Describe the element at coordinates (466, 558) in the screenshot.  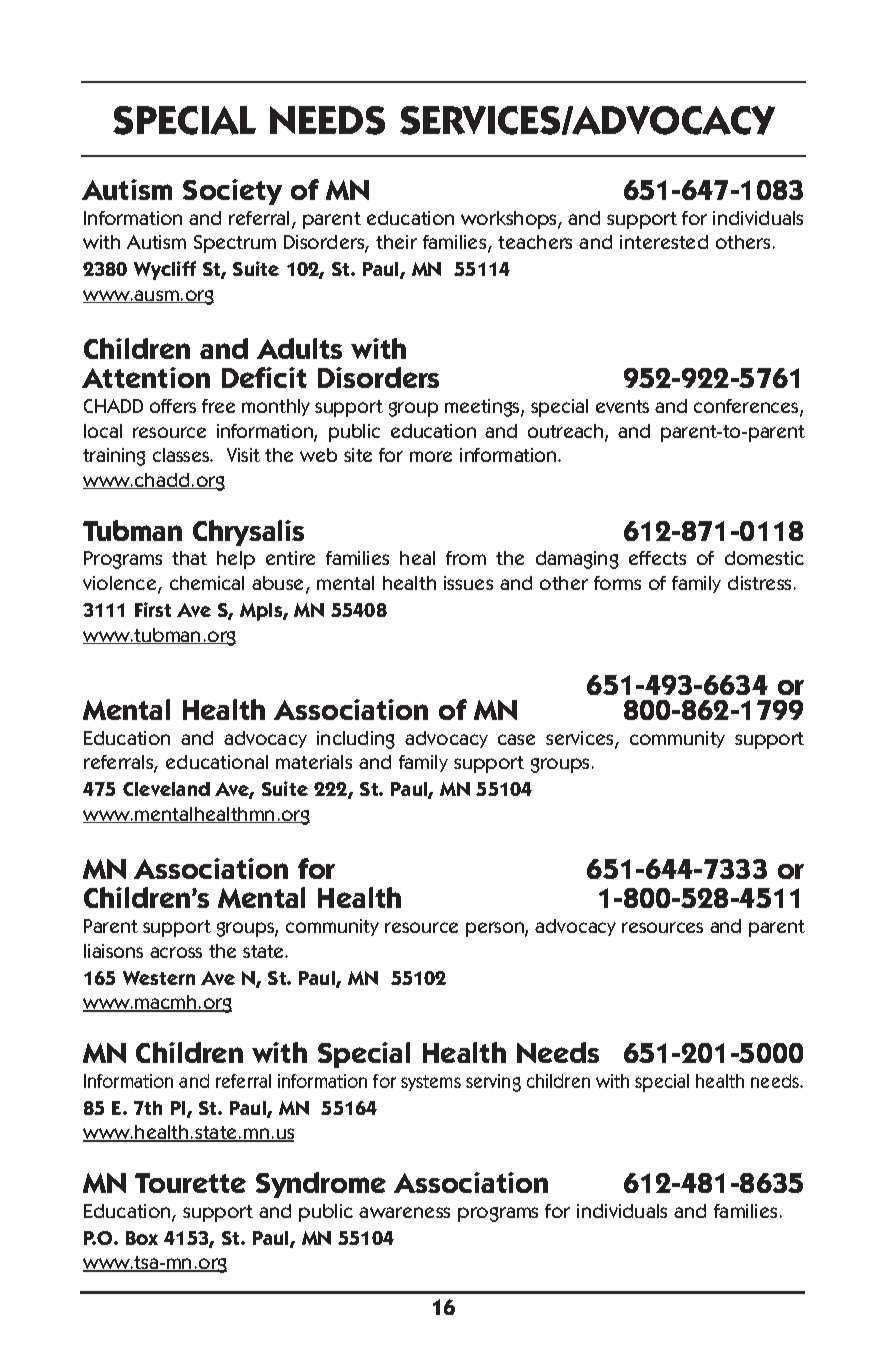
I see `from` at that location.
